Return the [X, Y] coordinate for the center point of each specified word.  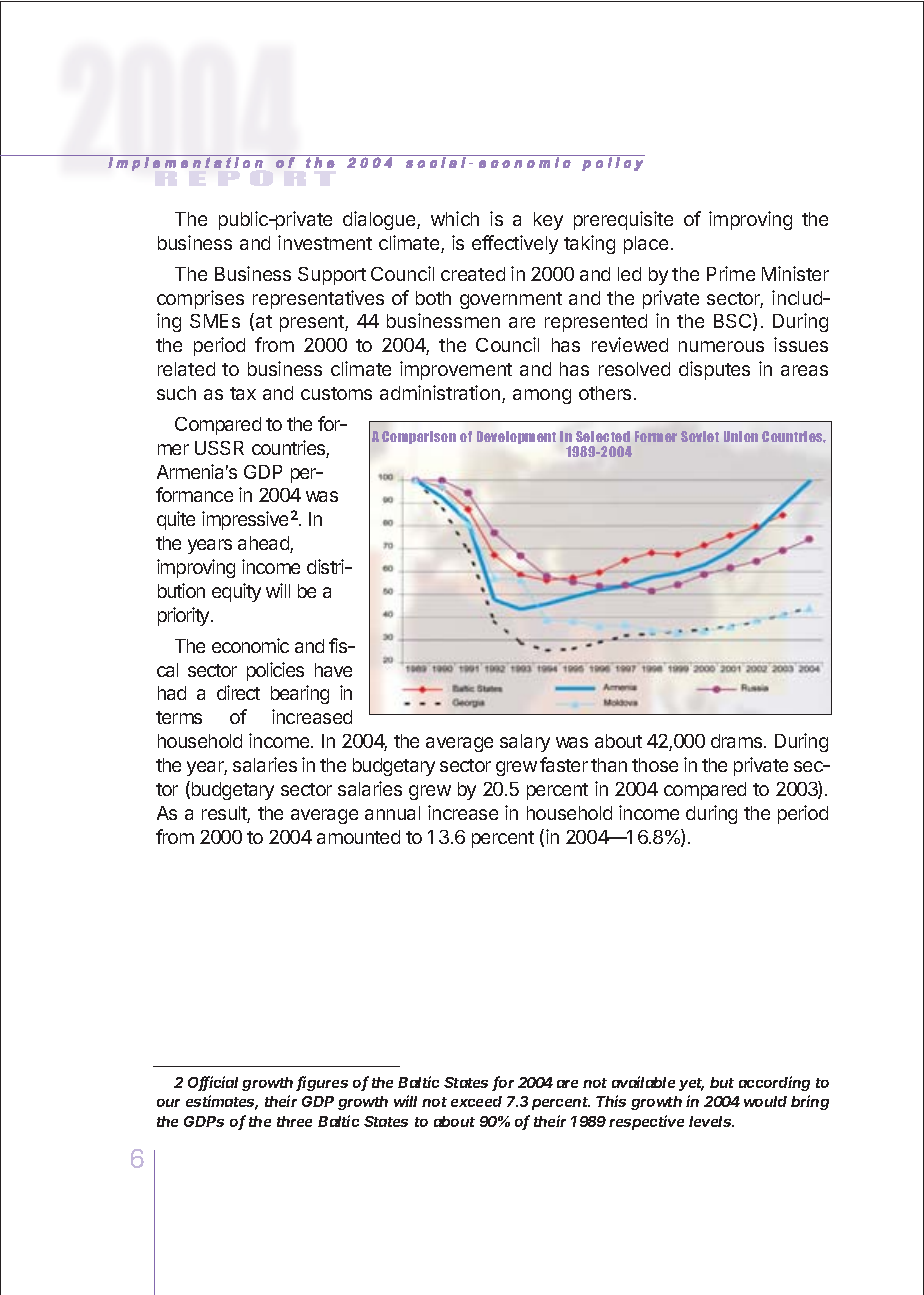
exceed [476, 1101]
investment [325, 242]
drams [738, 741]
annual [392, 813]
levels [711, 1121]
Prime [731, 273]
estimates [222, 1102]
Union [741, 436]
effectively [515, 244]
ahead [264, 544]
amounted [358, 837]
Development [516, 437]
